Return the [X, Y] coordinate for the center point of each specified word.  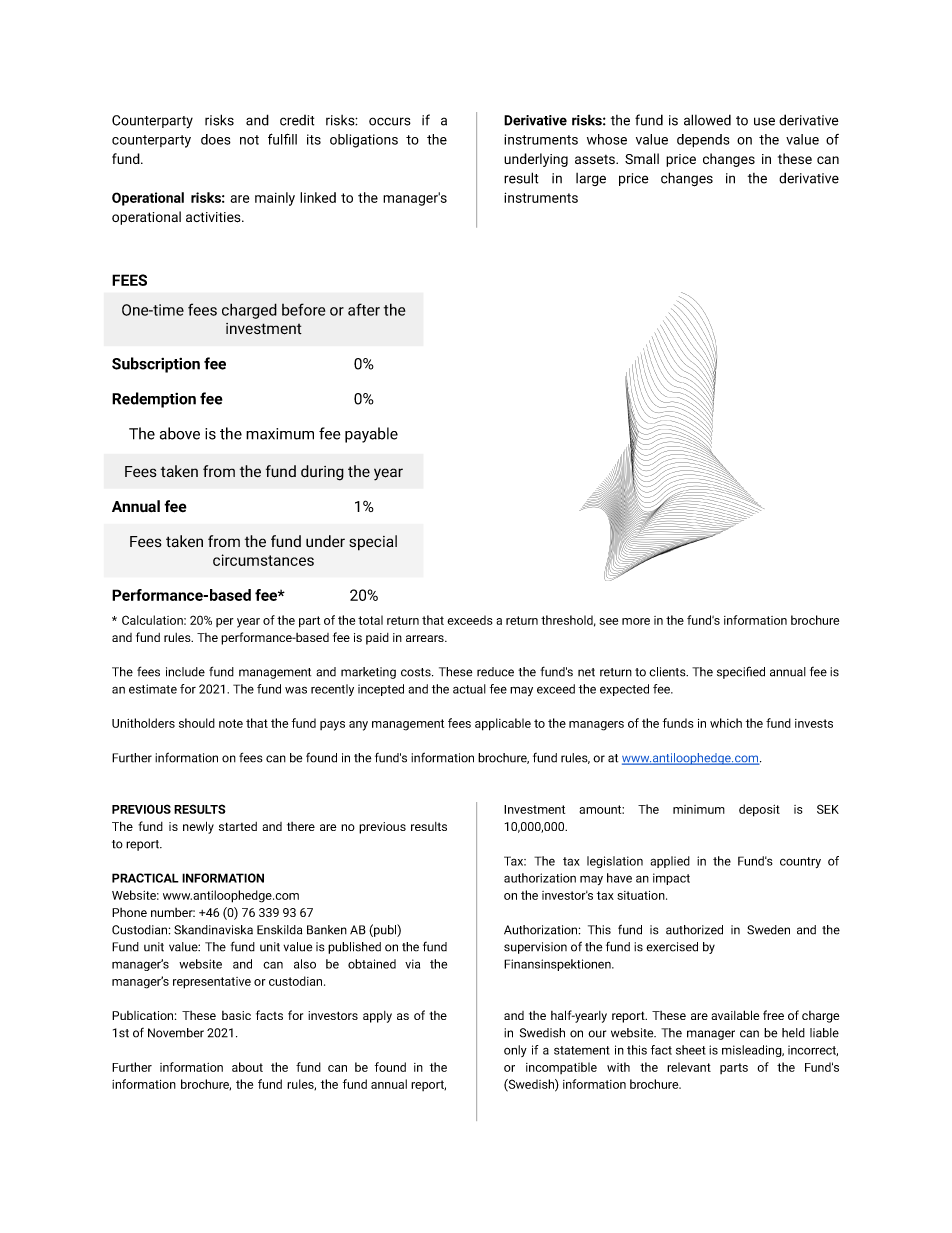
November [176, 1033]
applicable [503, 724]
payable [371, 435]
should [197, 723]
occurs [390, 121]
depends [703, 141]
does [216, 139]
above [180, 433]
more [636, 621]
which [726, 723]
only [515, 1051]
